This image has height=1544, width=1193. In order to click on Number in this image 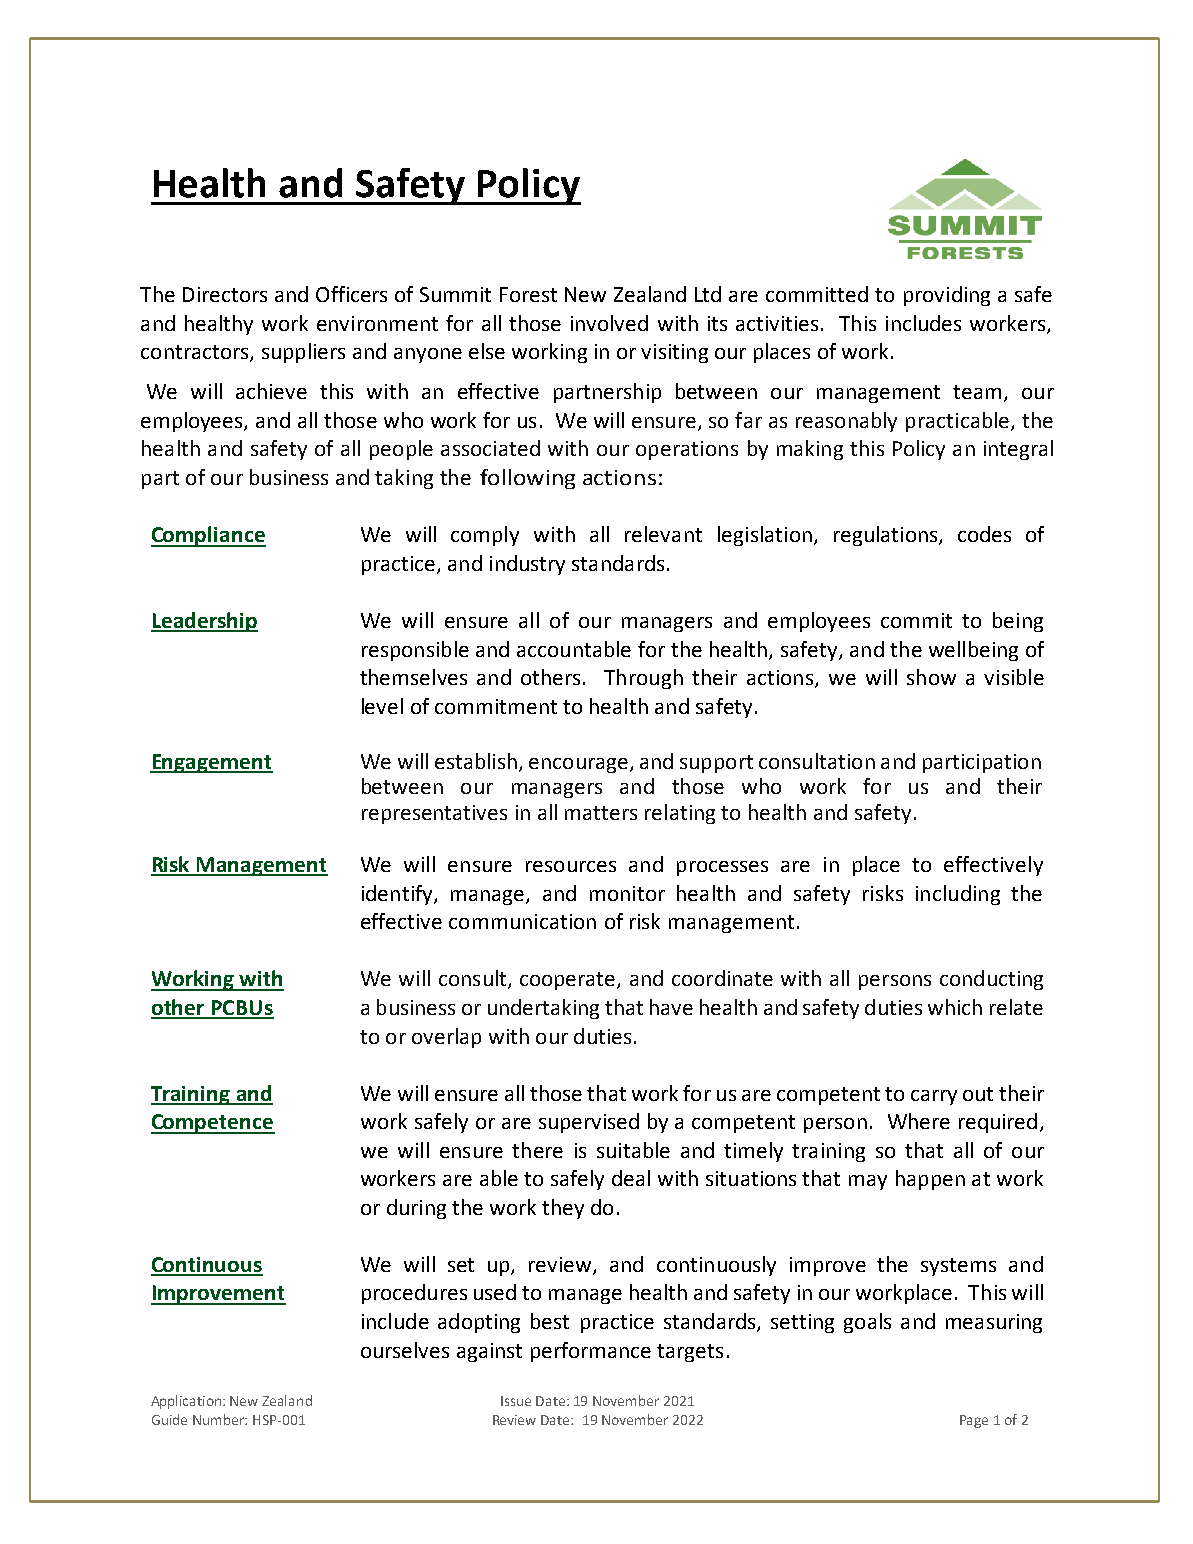, I will do `click(219, 1419)`.
